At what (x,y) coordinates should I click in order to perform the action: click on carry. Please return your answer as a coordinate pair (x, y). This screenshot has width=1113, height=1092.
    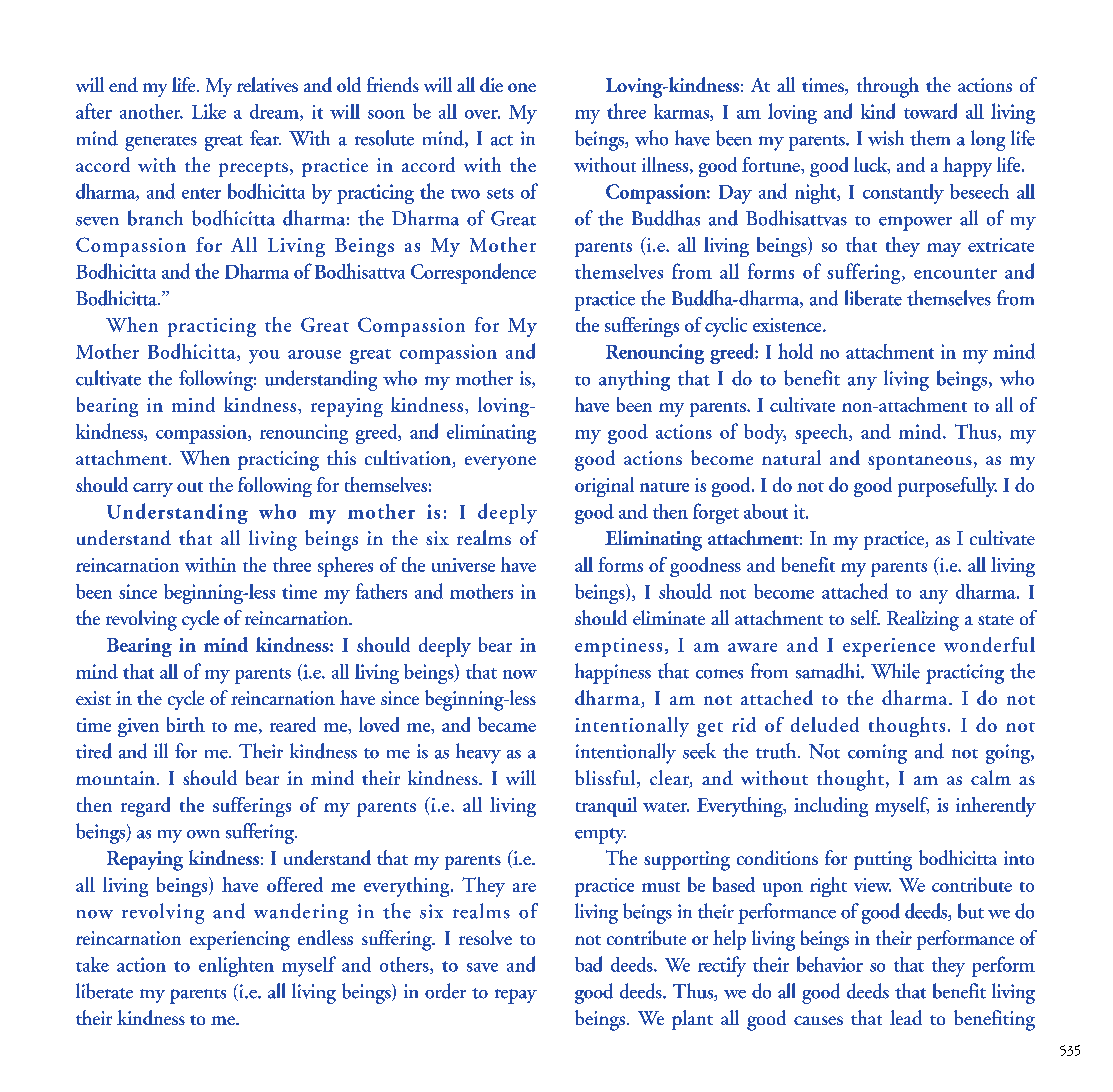
    Looking at the image, I should click on (153, 490).
